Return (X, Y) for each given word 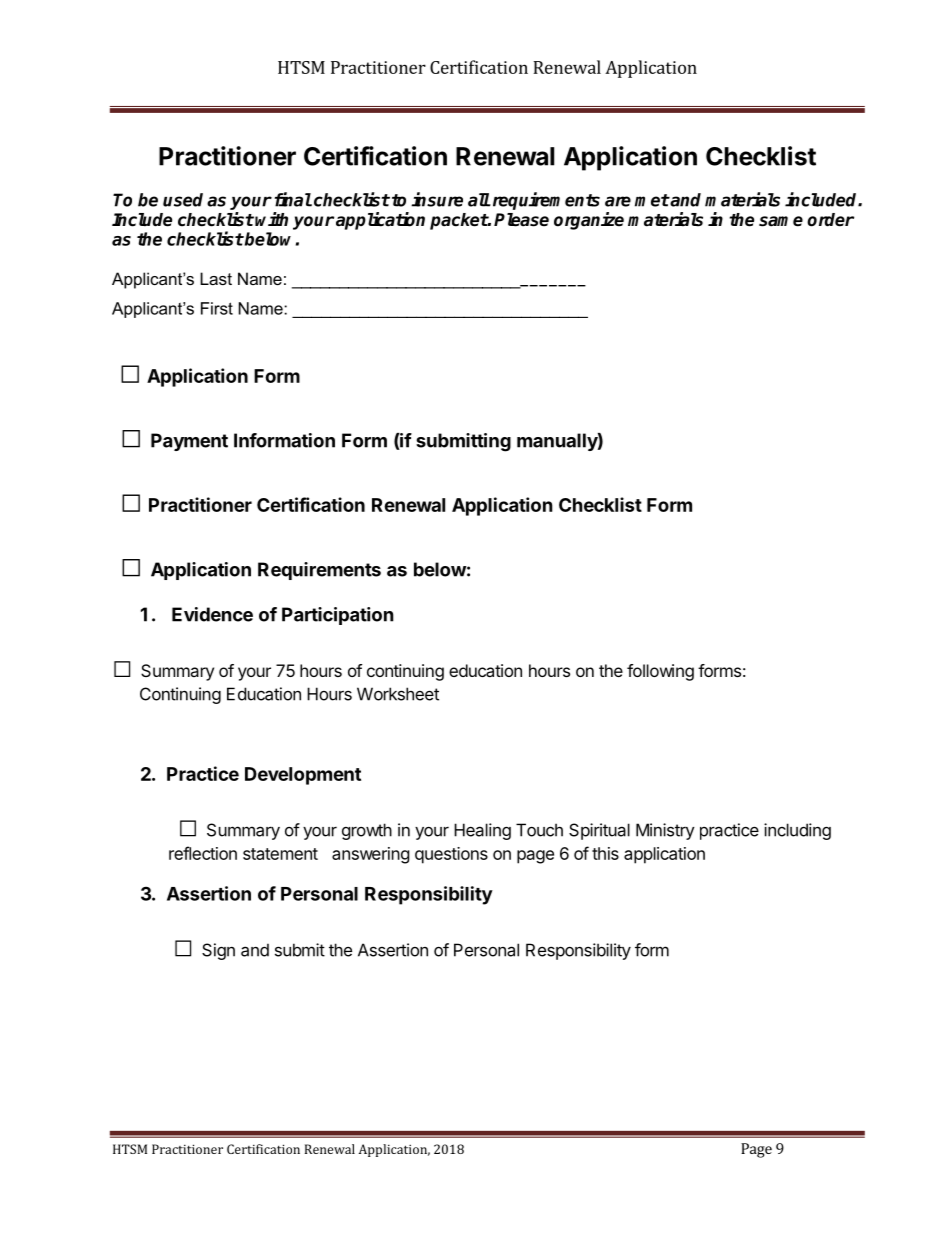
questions (451, 855)
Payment (189, 442)
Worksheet (398, 694)
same (781, 221)
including (797, 831)
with (271, 219)
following (660, 672)
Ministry (665, 831)
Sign (218, 951)
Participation (338, 616)
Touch (539, 830)
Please (521, 220)
